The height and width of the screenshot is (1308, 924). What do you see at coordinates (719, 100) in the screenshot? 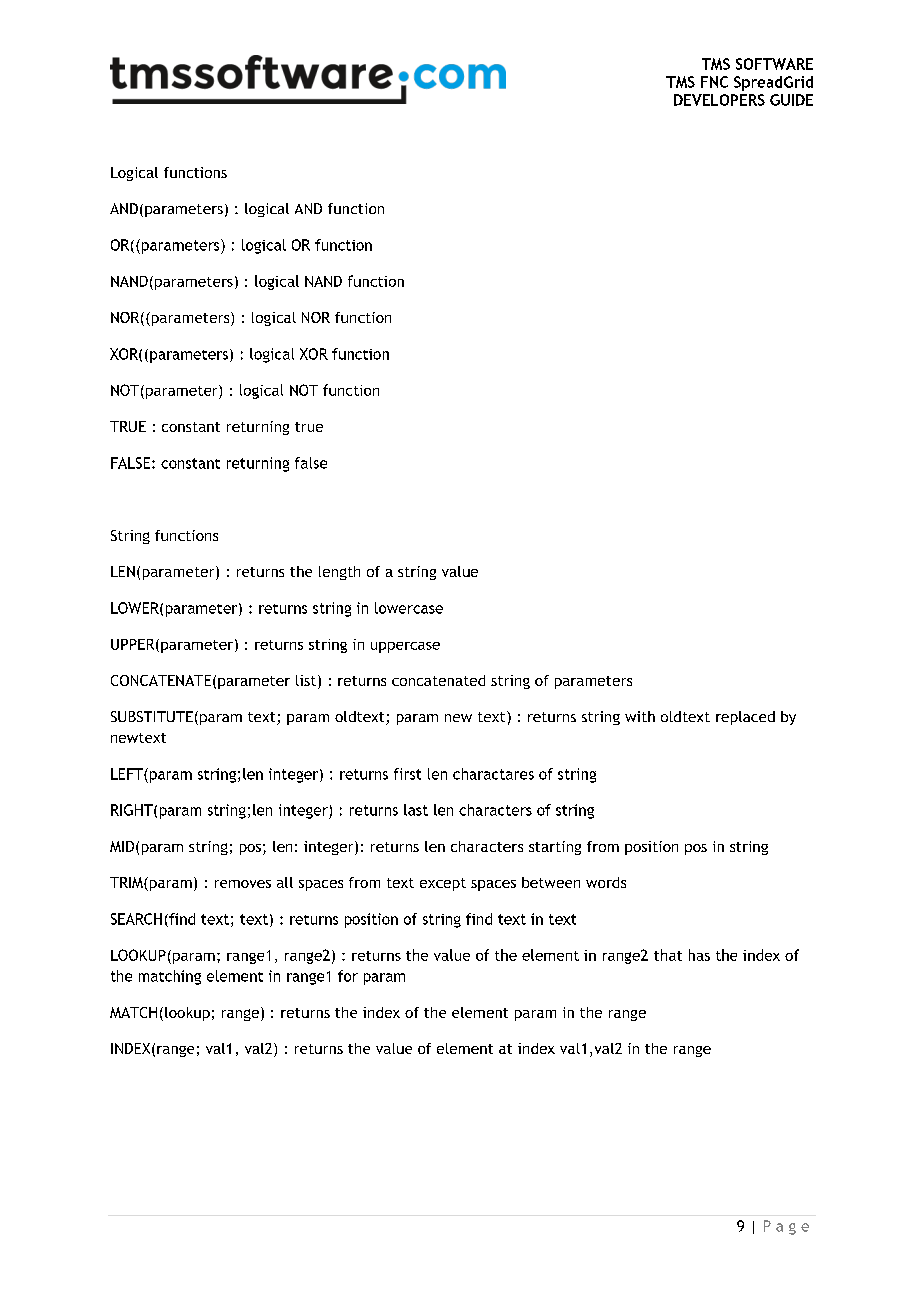
I see `DEVELOPERS` at bounding box center [719, 100].
